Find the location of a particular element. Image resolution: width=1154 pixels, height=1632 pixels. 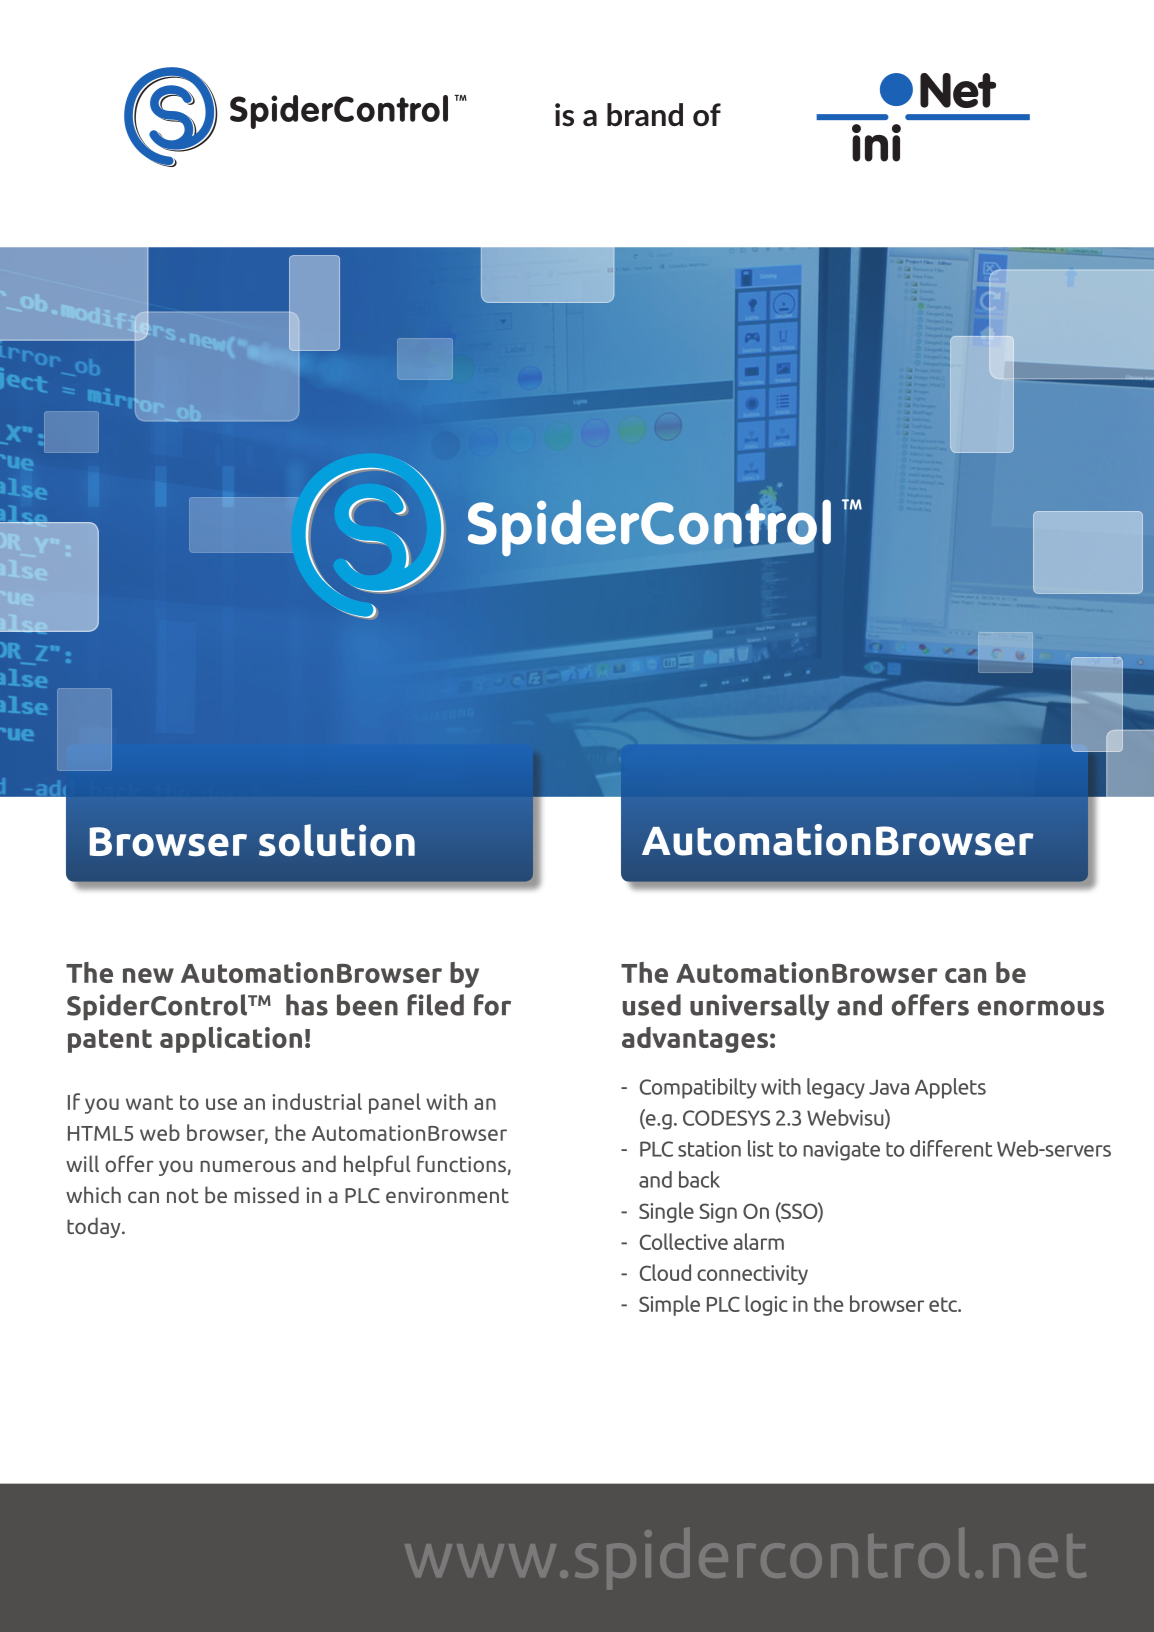

logic is located at coordinates (766, 1305).
